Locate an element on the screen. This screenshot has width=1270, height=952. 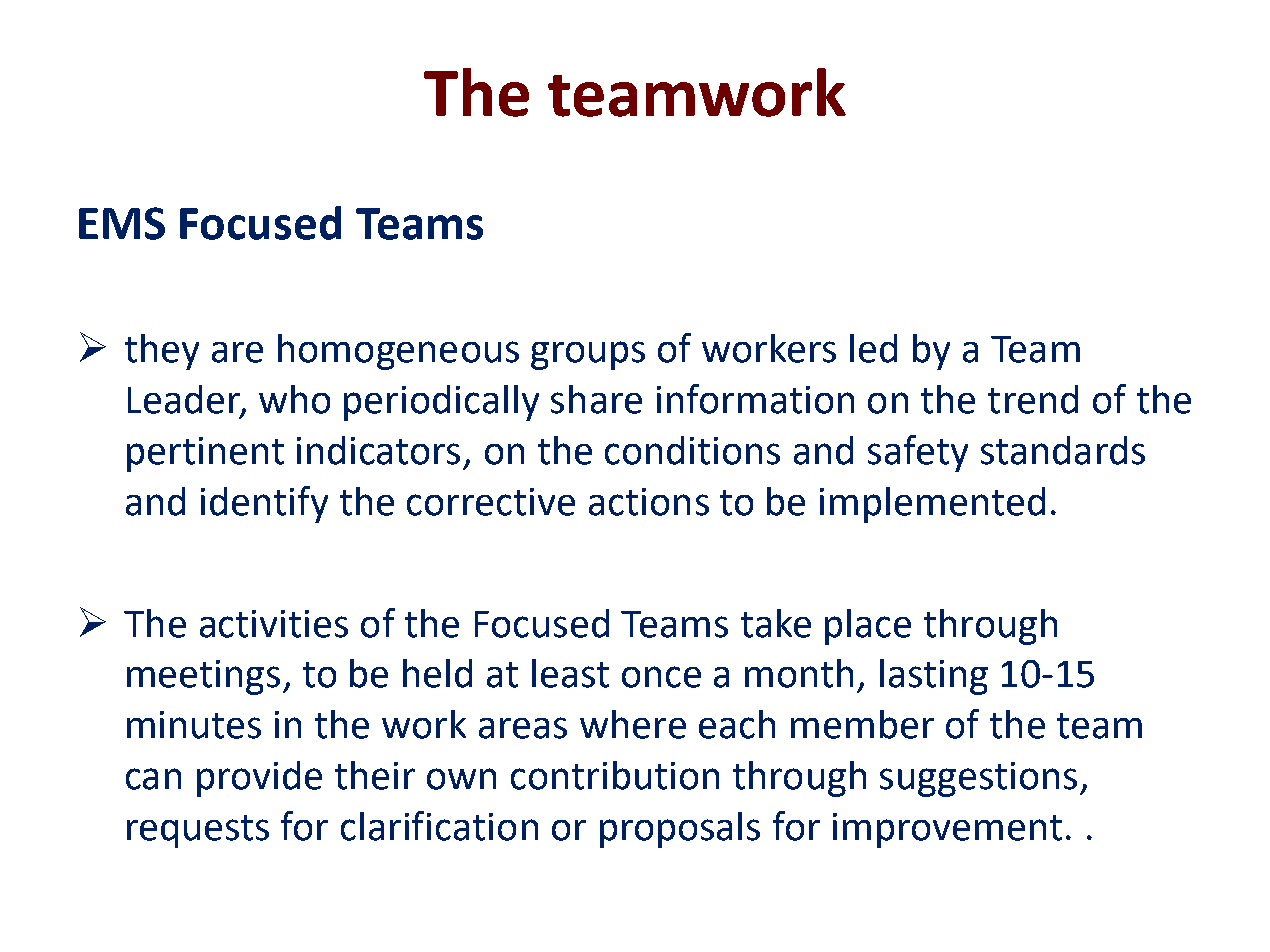
trend is located at coordinates (1033, 399).
